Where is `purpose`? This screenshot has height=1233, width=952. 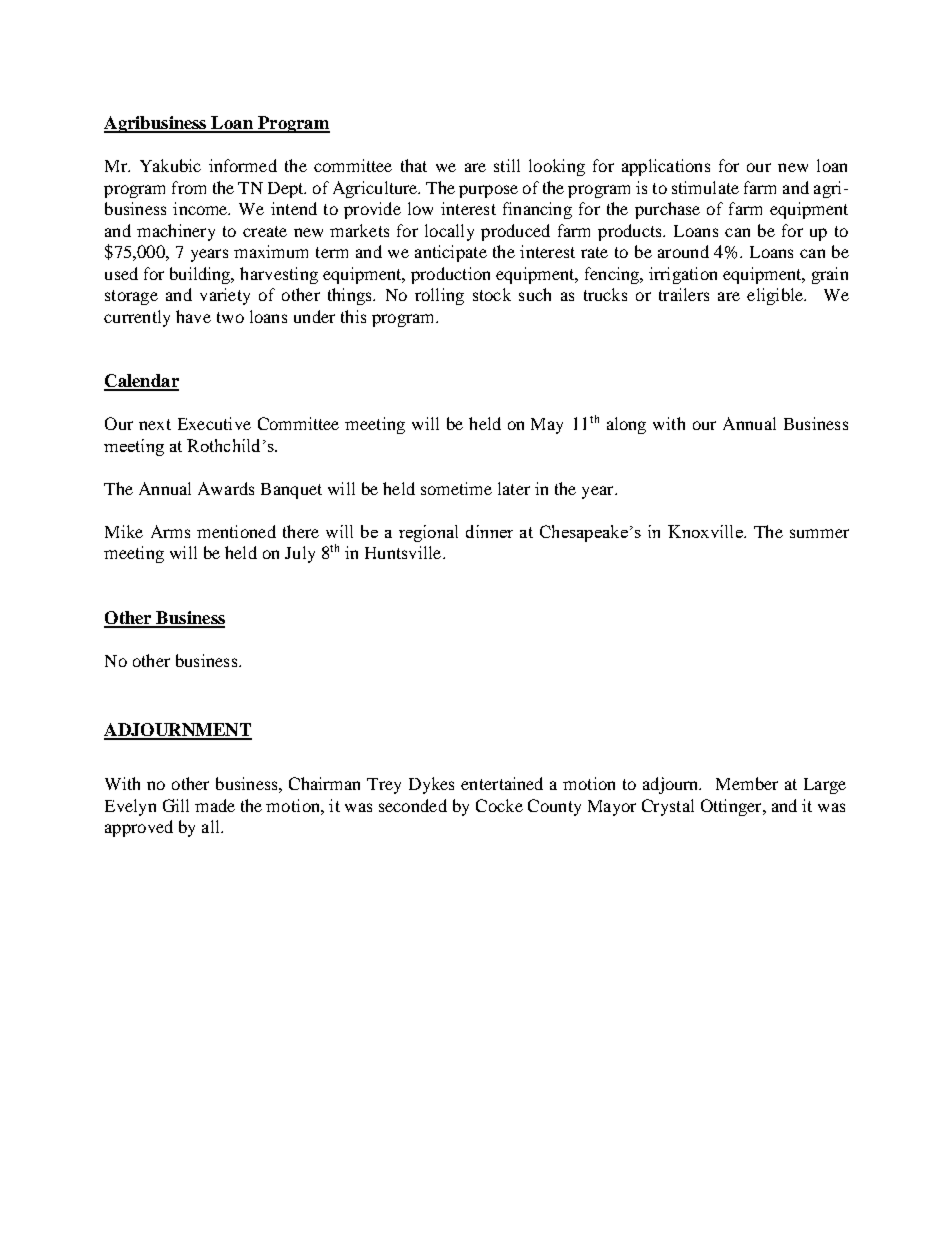
purpose is located at coordinates (488, 191).
